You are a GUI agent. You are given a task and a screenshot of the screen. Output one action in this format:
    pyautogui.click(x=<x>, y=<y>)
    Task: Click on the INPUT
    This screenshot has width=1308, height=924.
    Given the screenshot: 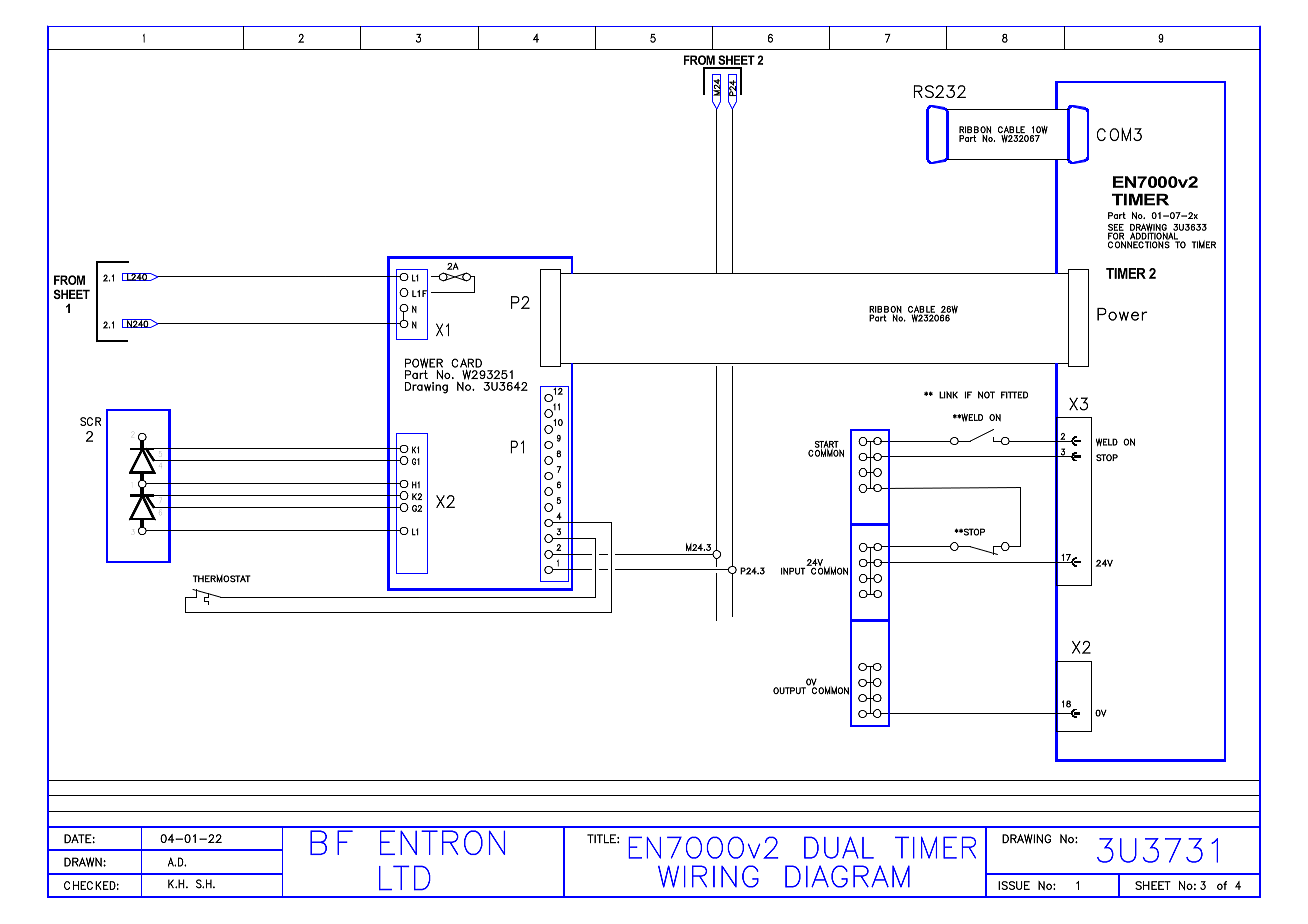 What is the action you would take?
    pyautogui.click(x=793, y=571)
